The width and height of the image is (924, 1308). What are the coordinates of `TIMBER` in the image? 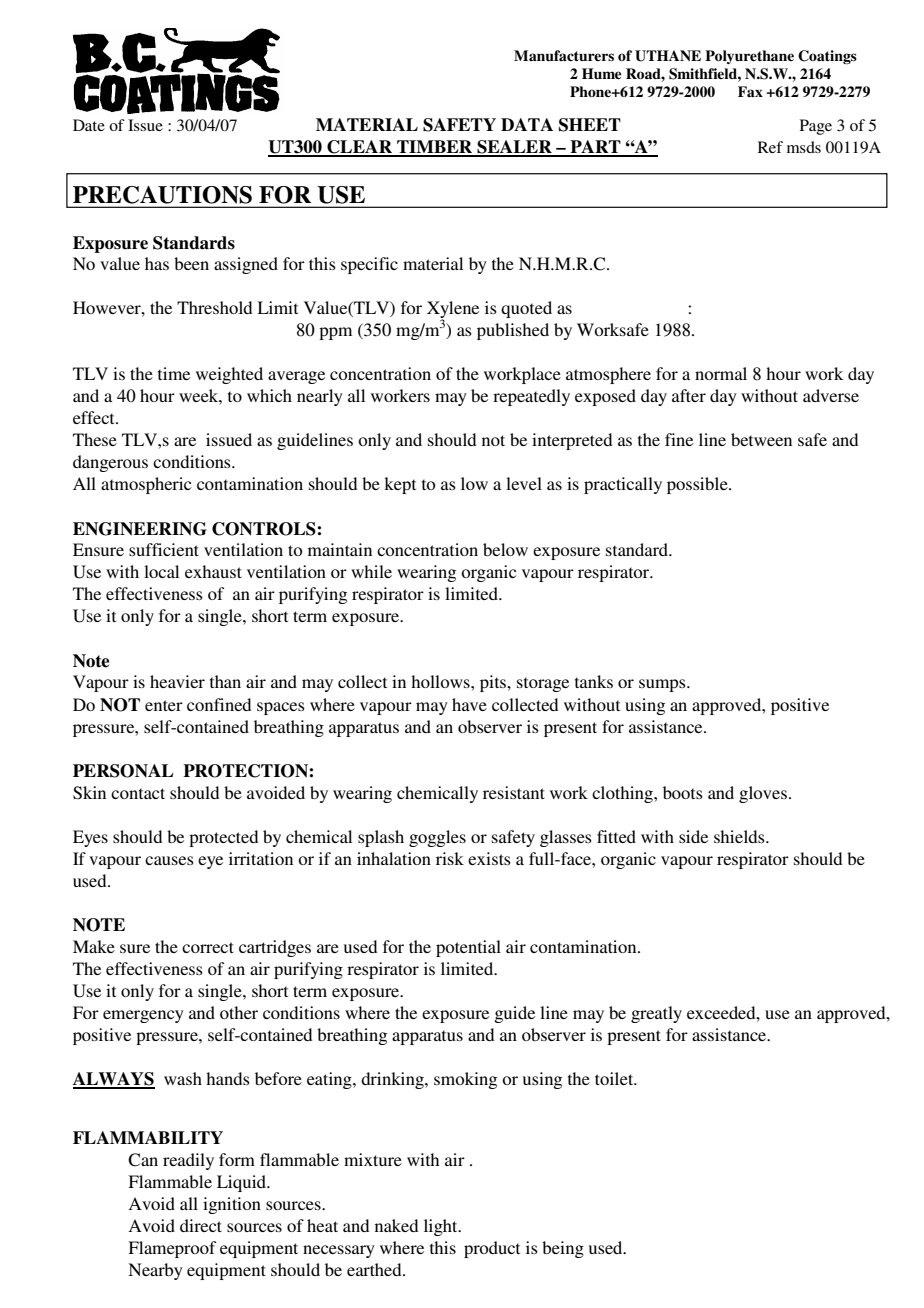 It's located at (435, 148).
